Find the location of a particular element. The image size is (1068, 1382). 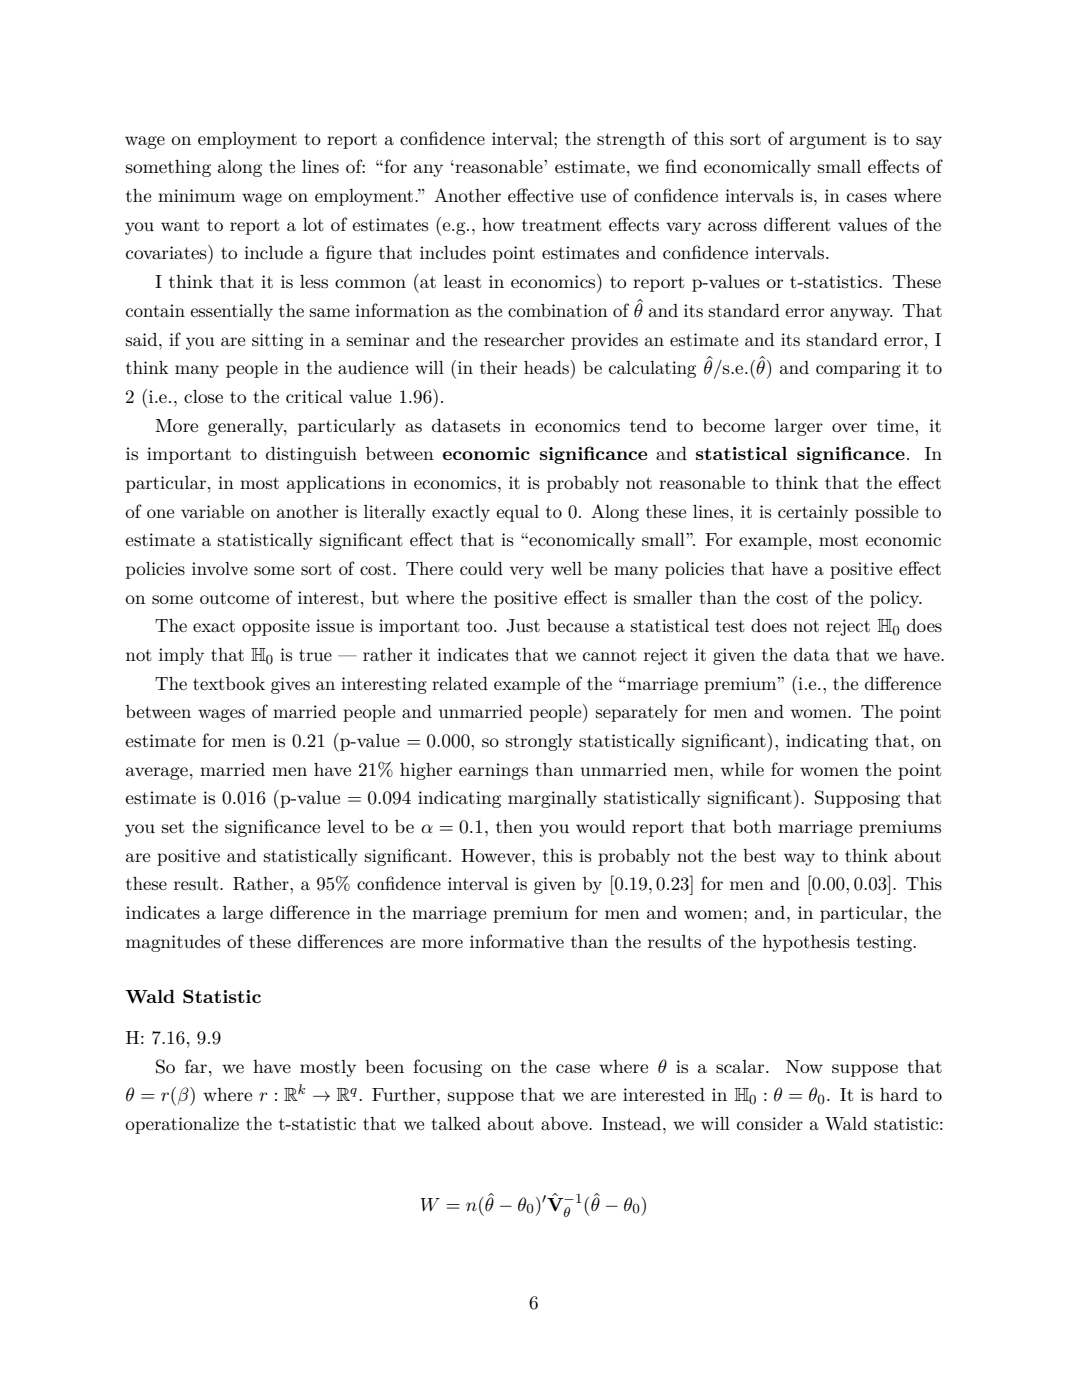

argument is located at coordinates (828, 141).
